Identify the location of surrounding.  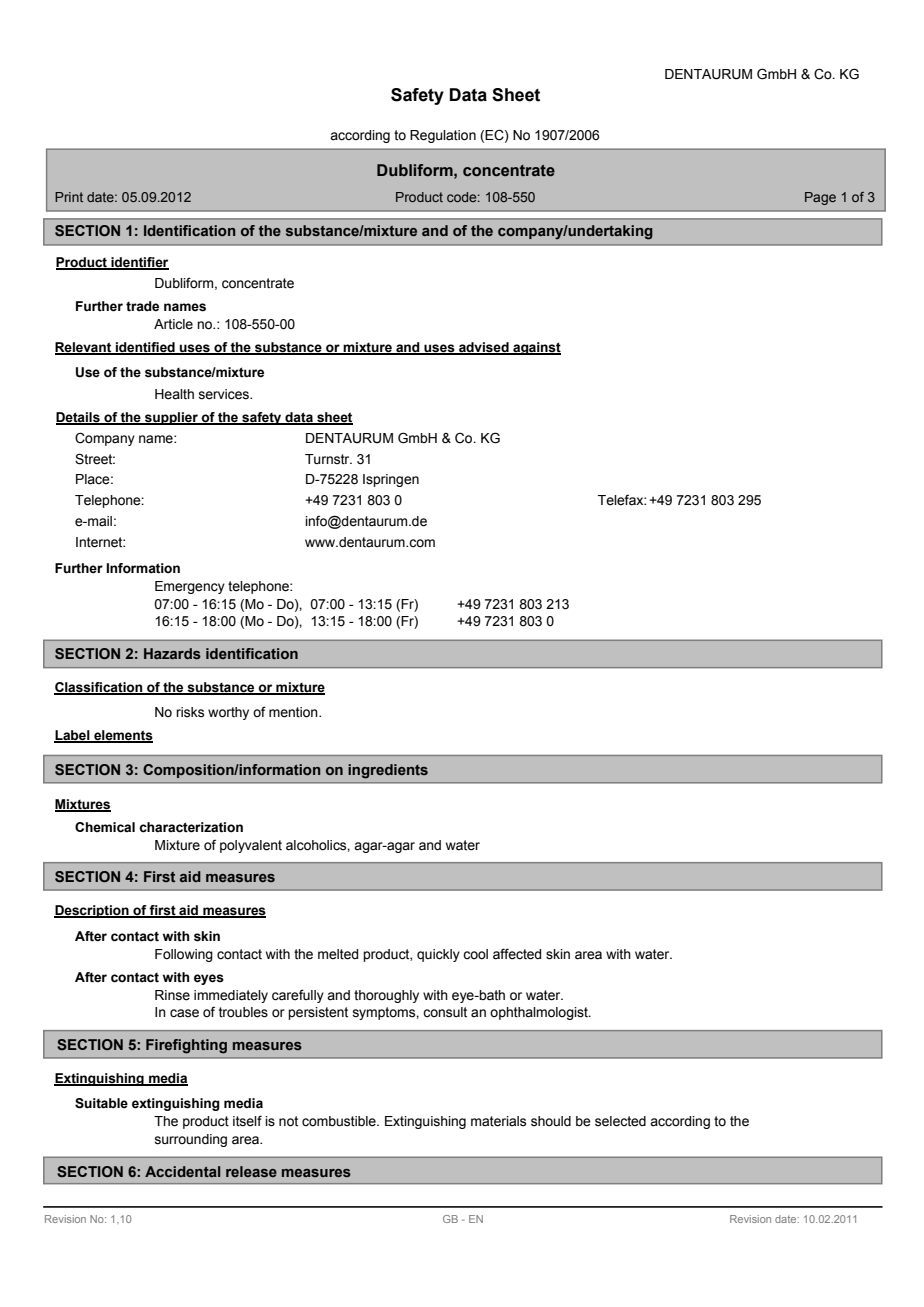
(191, 1140).
